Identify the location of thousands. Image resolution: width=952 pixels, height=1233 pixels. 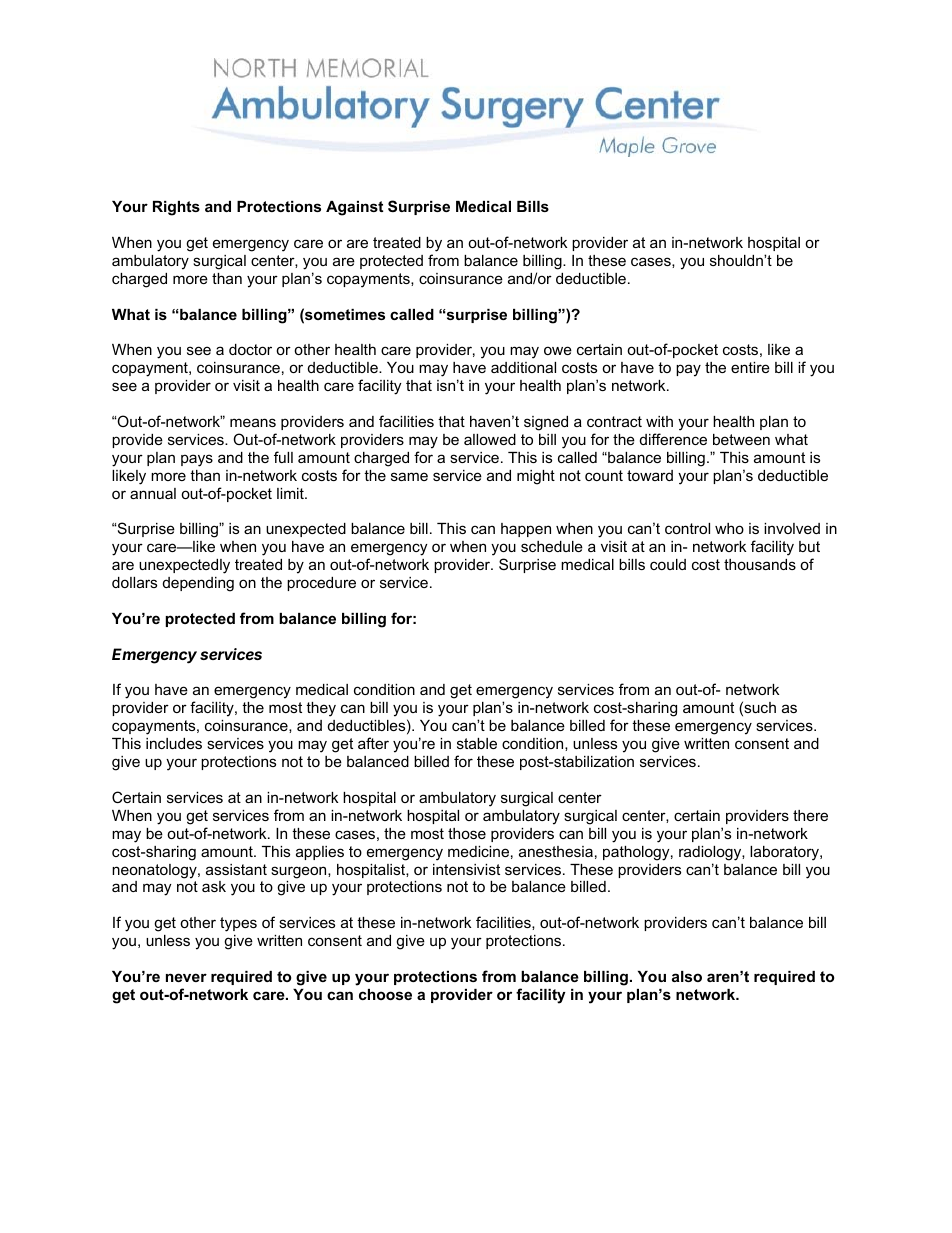
(760, 564).
